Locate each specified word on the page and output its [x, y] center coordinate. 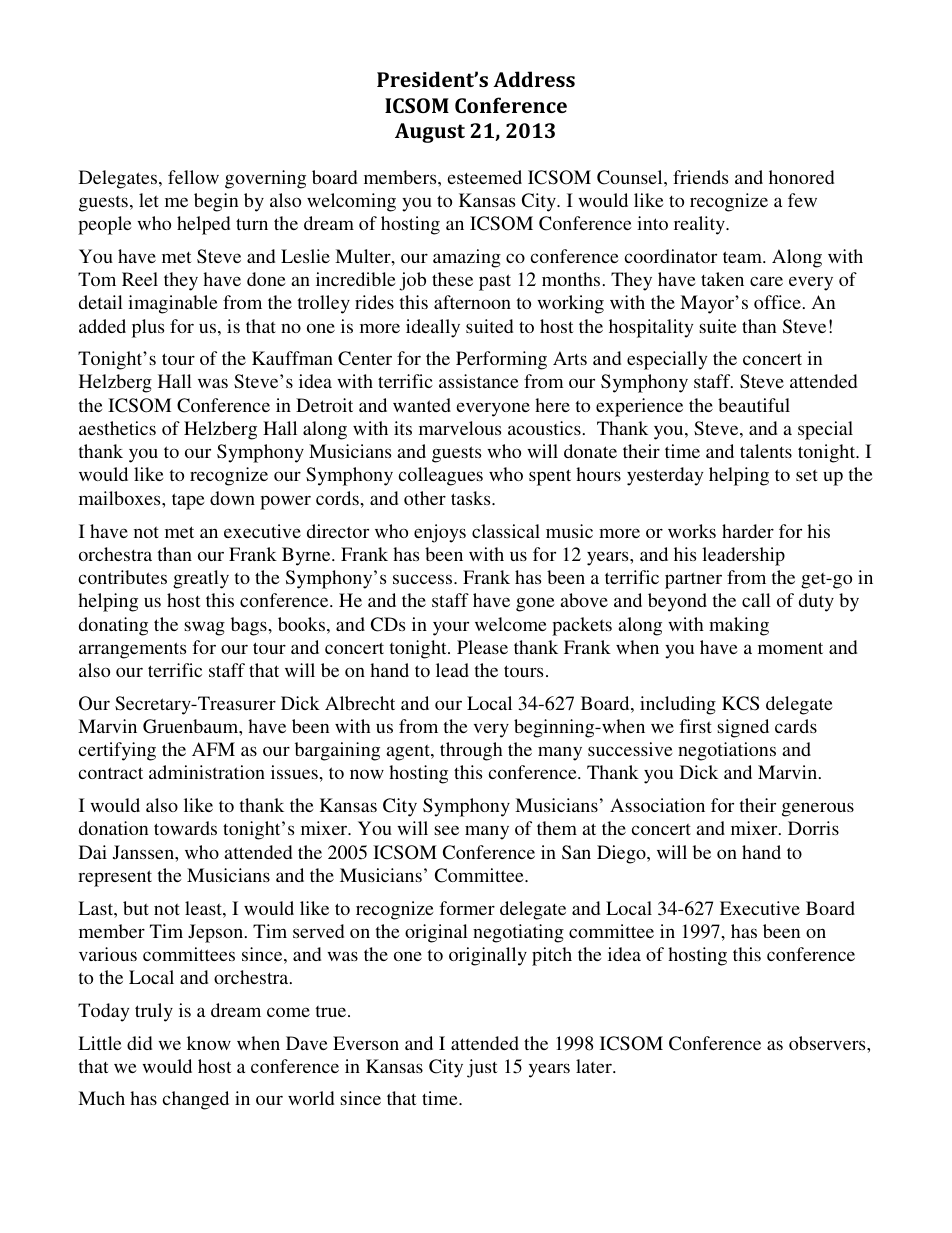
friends [700, 177]
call [756, 600]
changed [195, 1100]
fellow [193, 177]
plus [148, 328]
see [446, 830]
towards [185, 828]
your [451, 629]
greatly [201, 579]
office [777, 302]
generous [818, 809]
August [430, 133]
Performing [501, 360]
